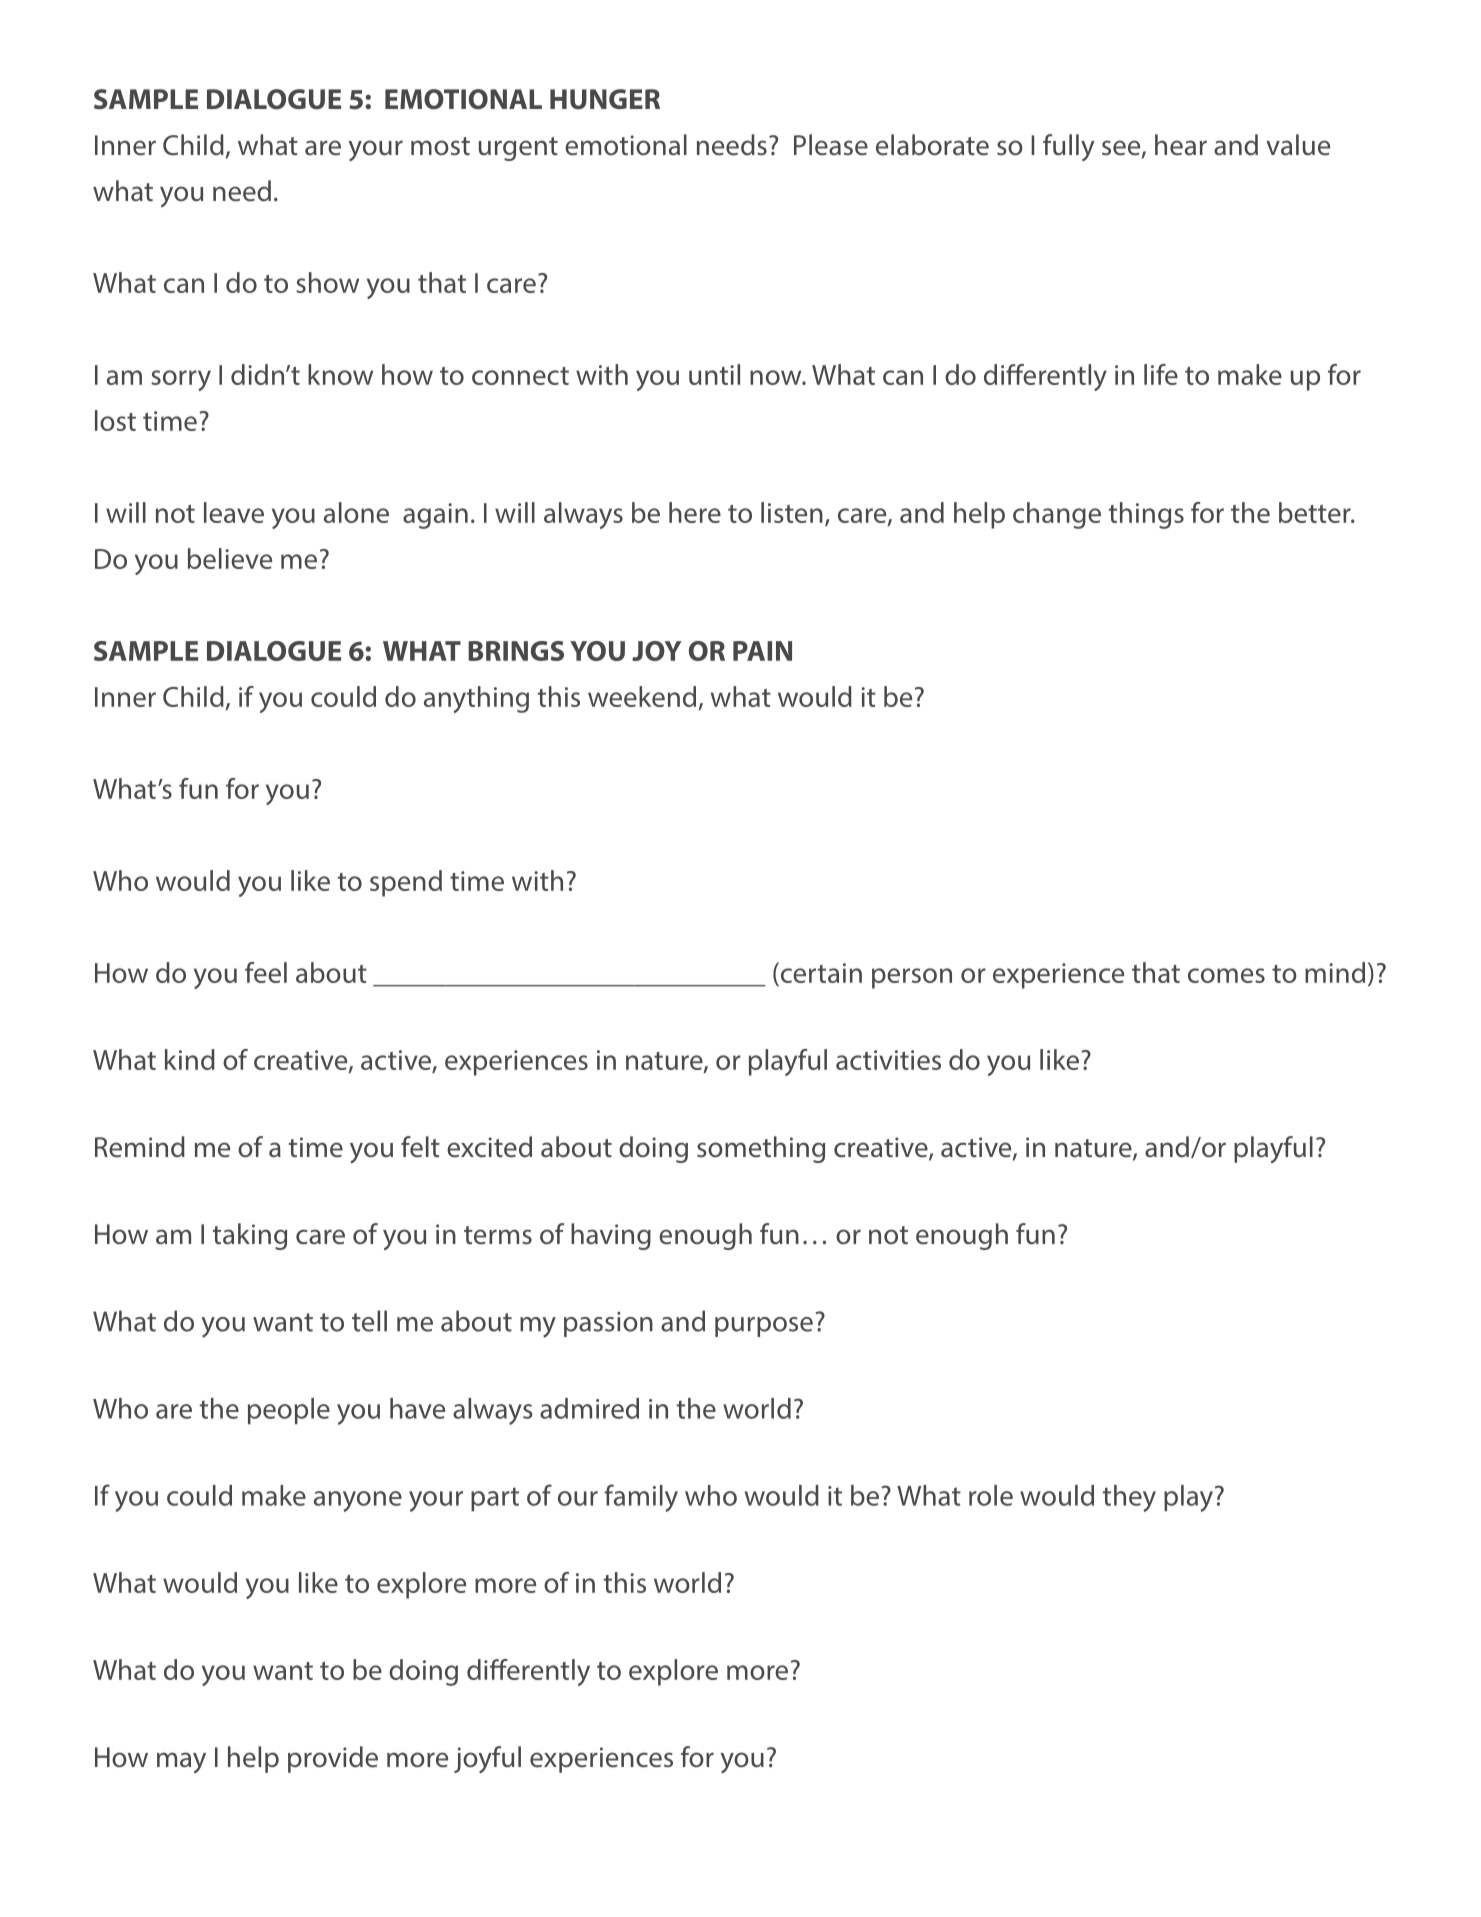 The height and width of the page is (1917, 1481). I want to click on weekend, so click(642, 696).
